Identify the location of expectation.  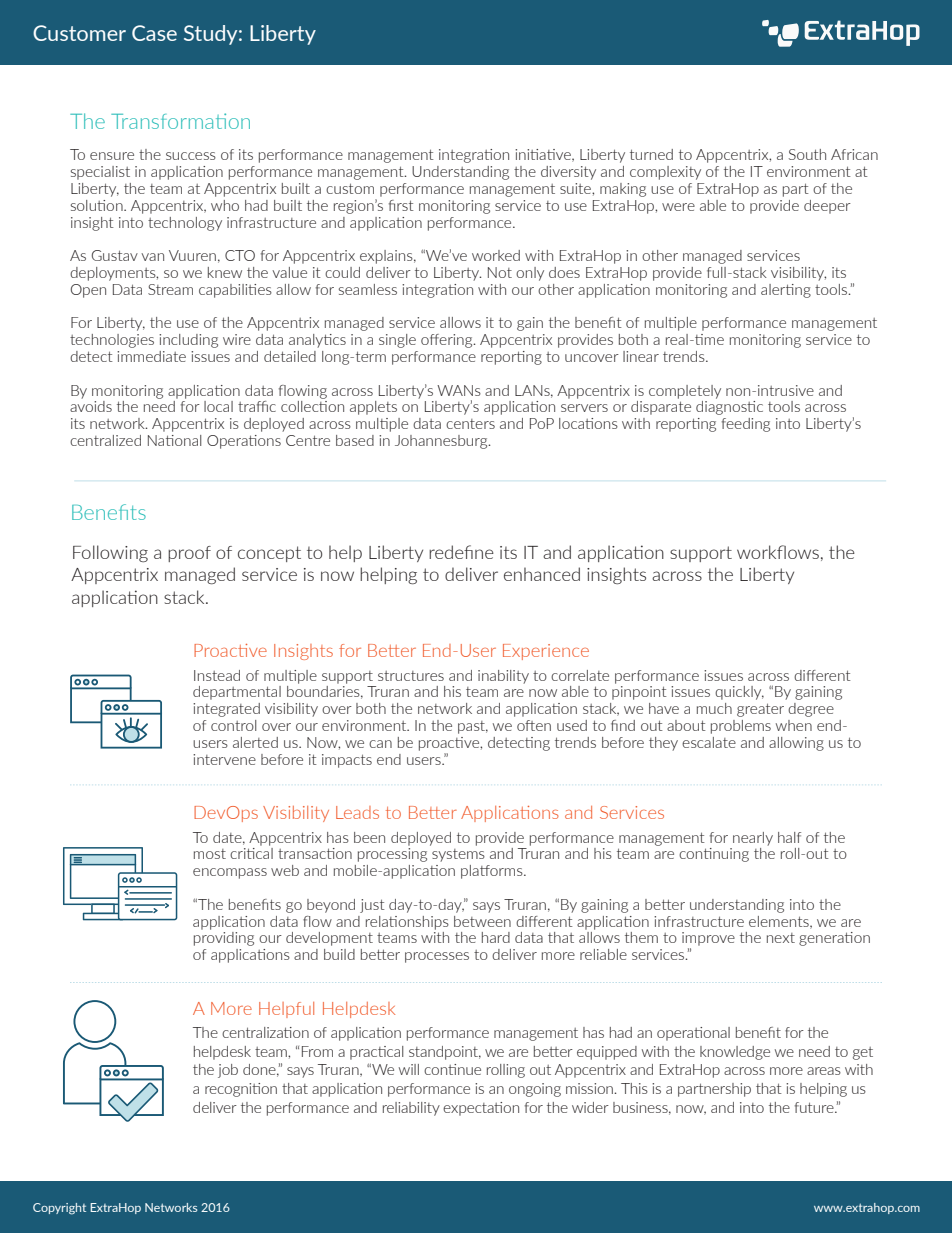
(481, 1109).
